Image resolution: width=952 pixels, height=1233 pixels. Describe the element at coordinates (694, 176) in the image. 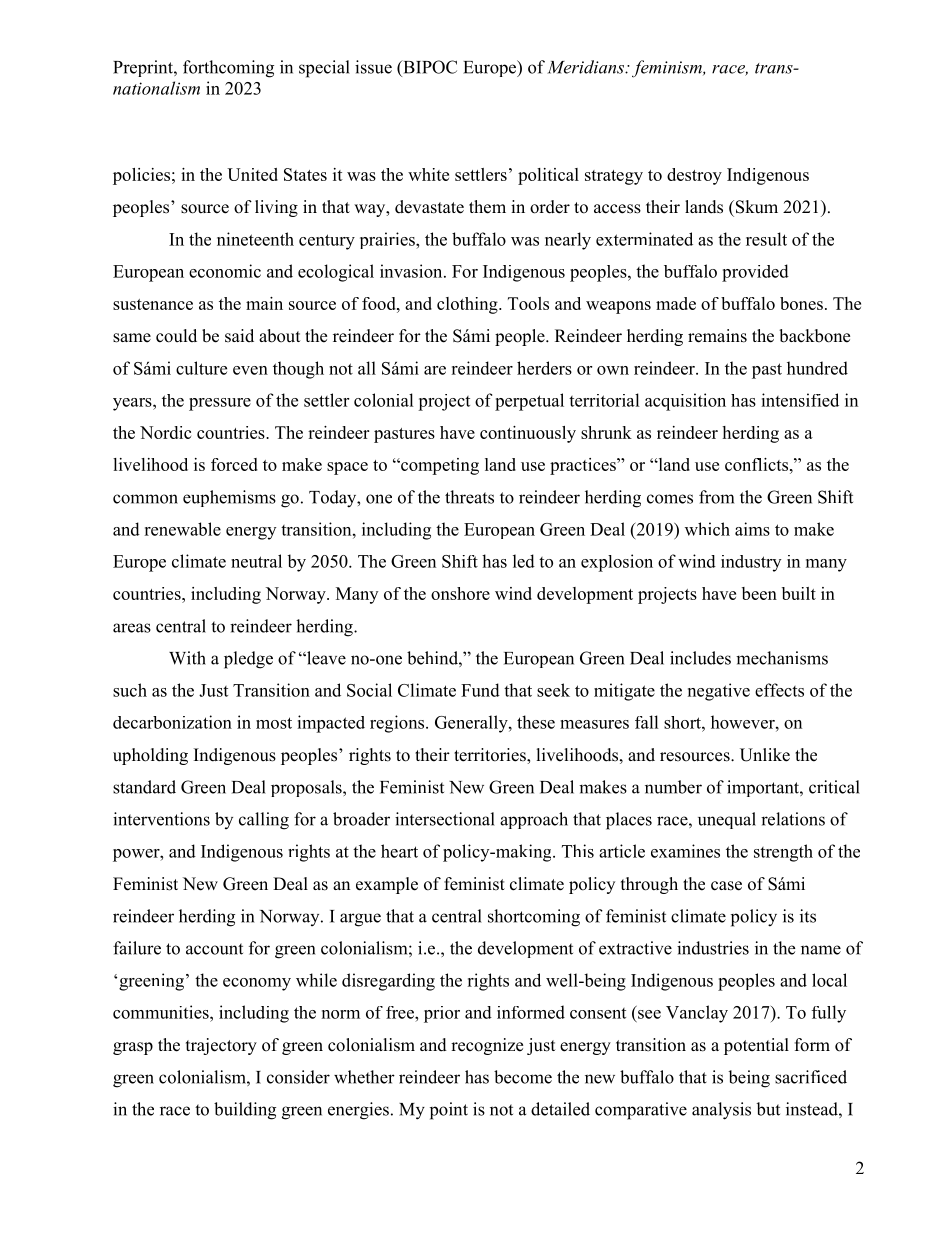

I see `destroy` at that location.
